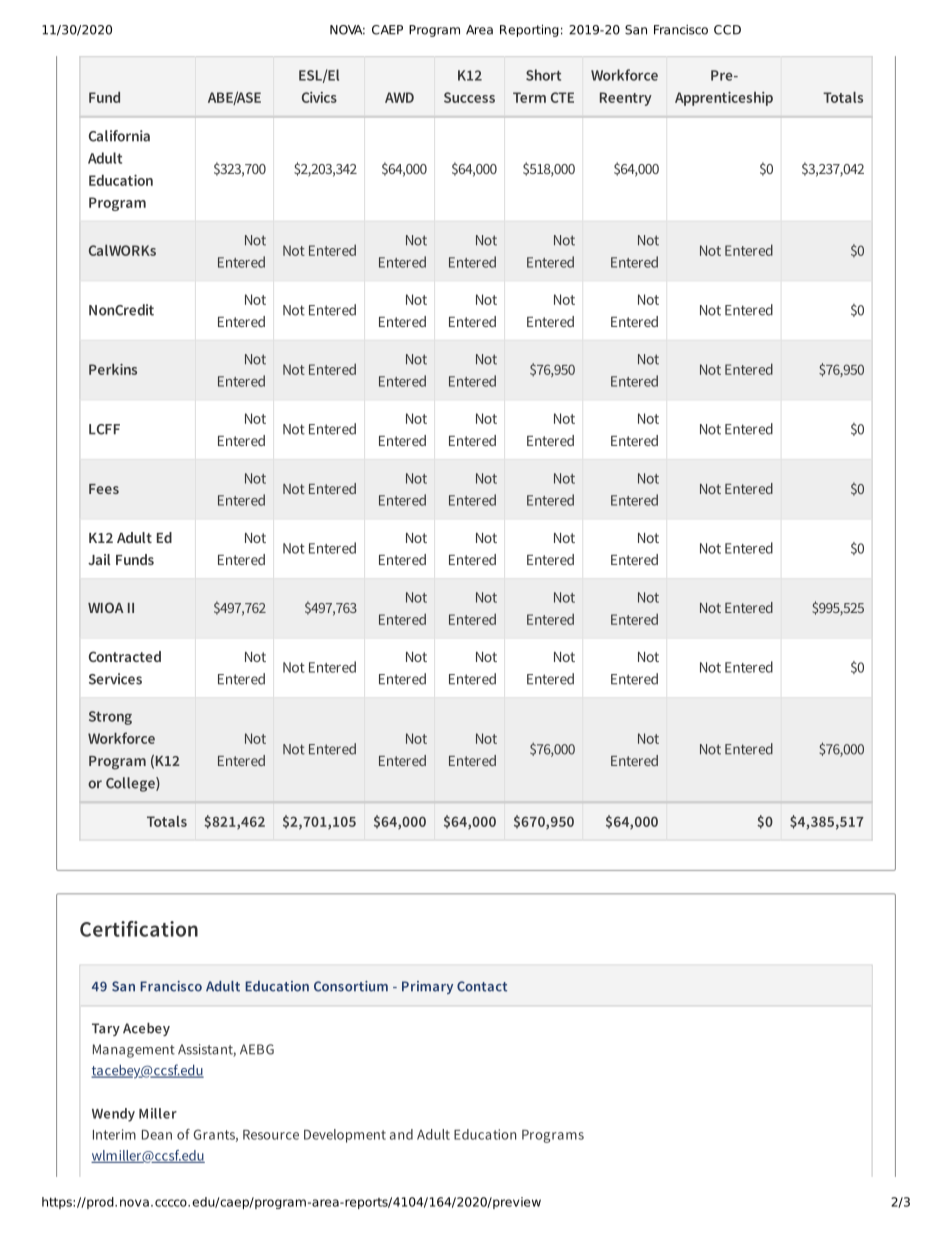 The image size is (952, 1233). What do you see at coordinates (104, 489) in the screenshot?
I see `Fees` at bounding box center [104, 489].
